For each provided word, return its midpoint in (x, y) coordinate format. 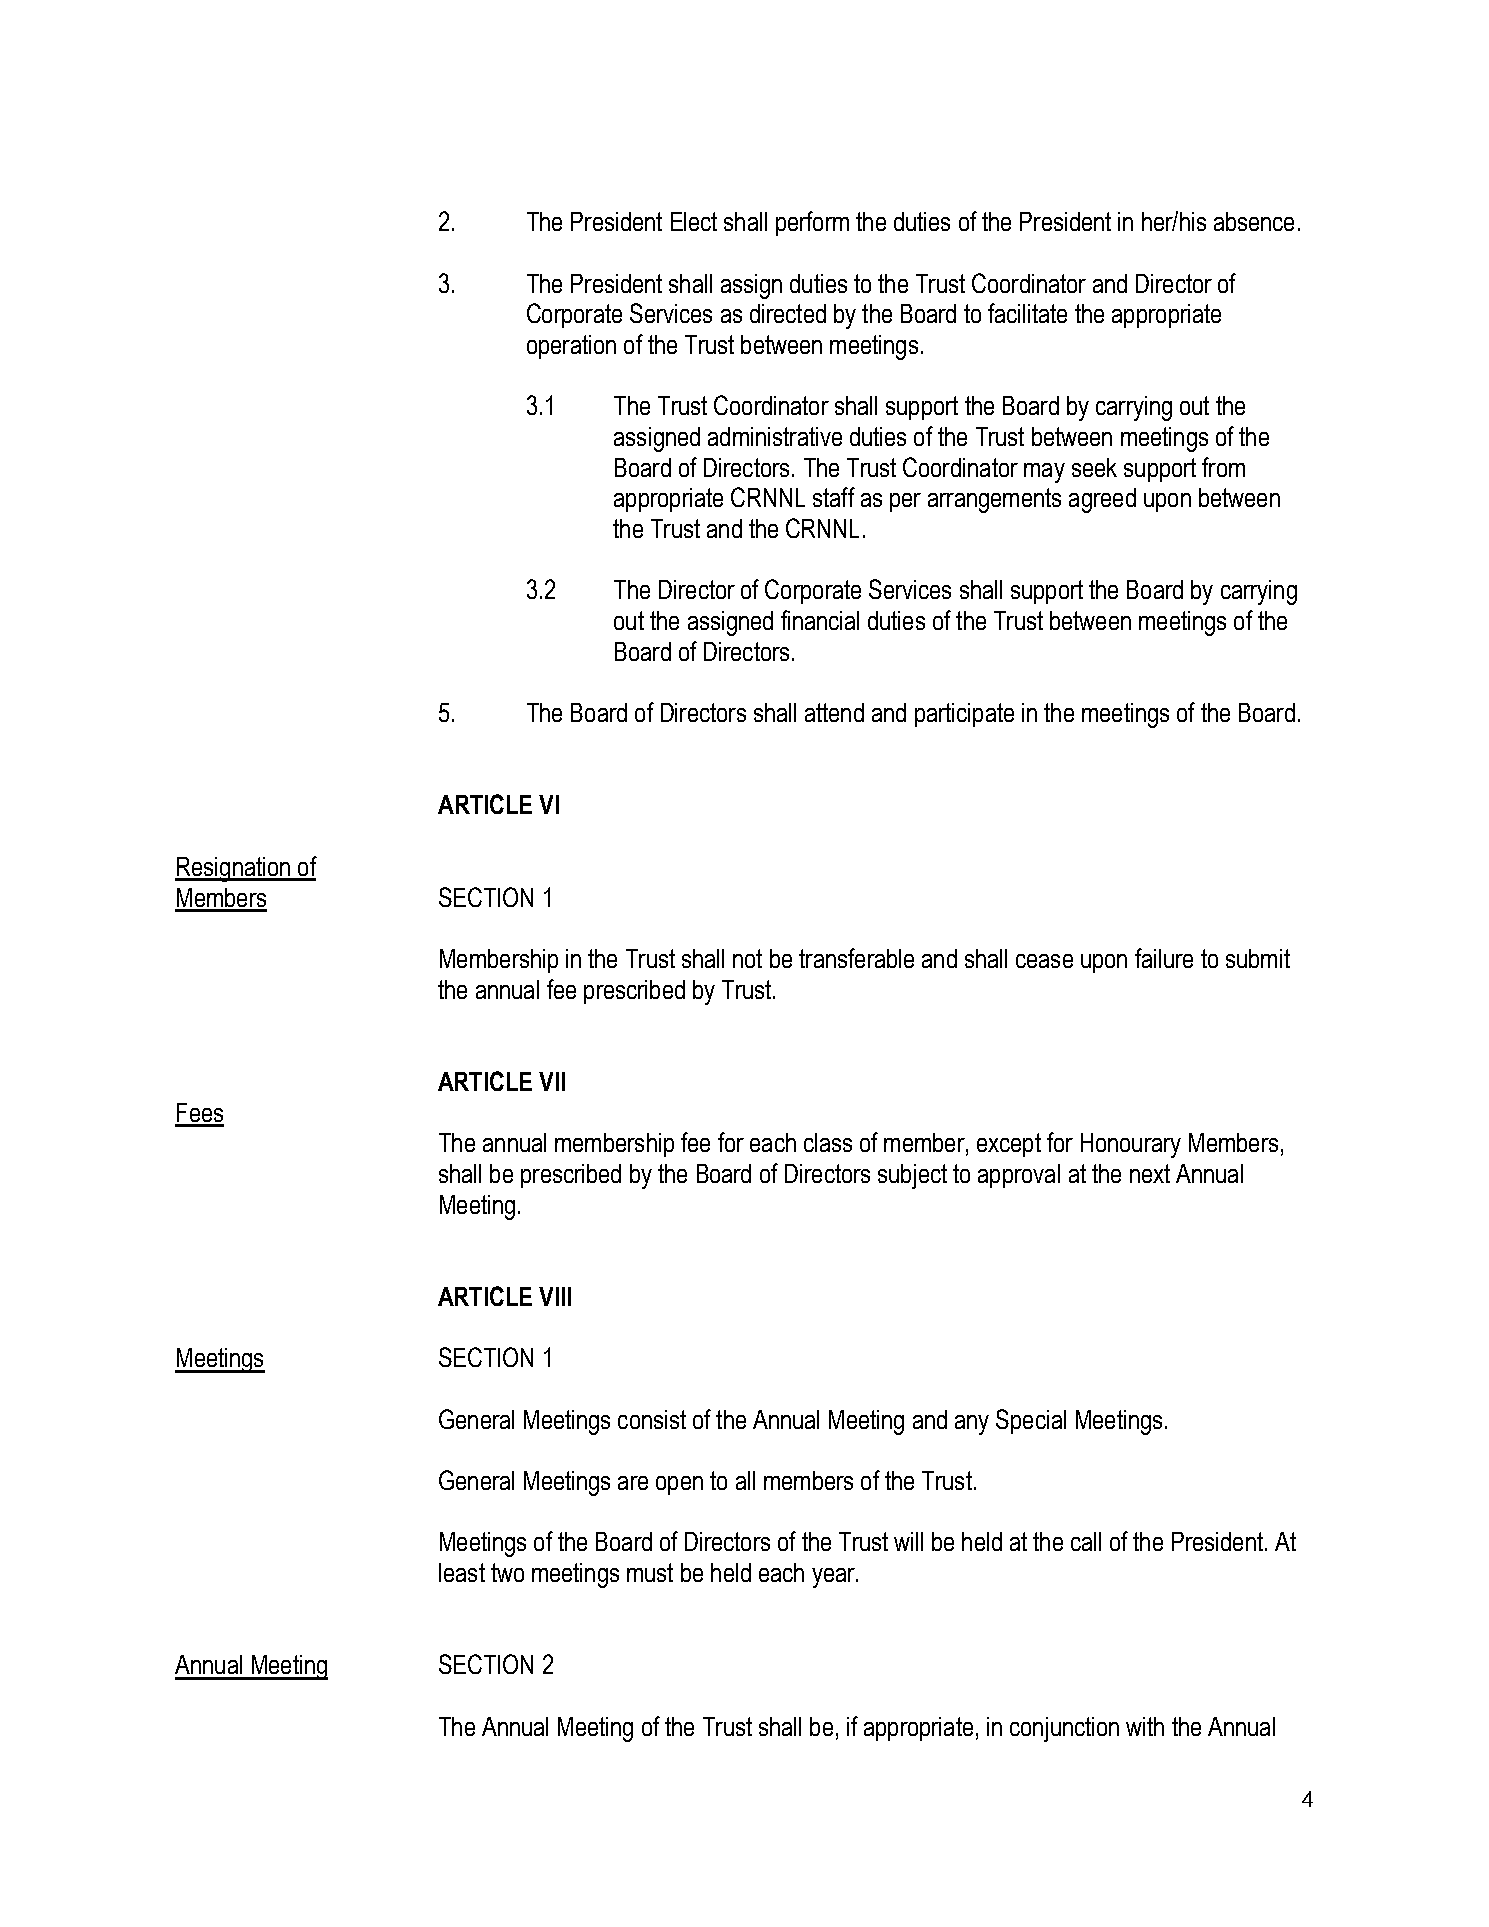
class (828, 1142)
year (834, 1578)
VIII (555, 1296)
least (462, 1572)
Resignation (233, 869)
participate (964, 715)
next (1150, 1173)
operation (571, 347)
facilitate (1027, 313)
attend (834, 712)
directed (788, 313)
